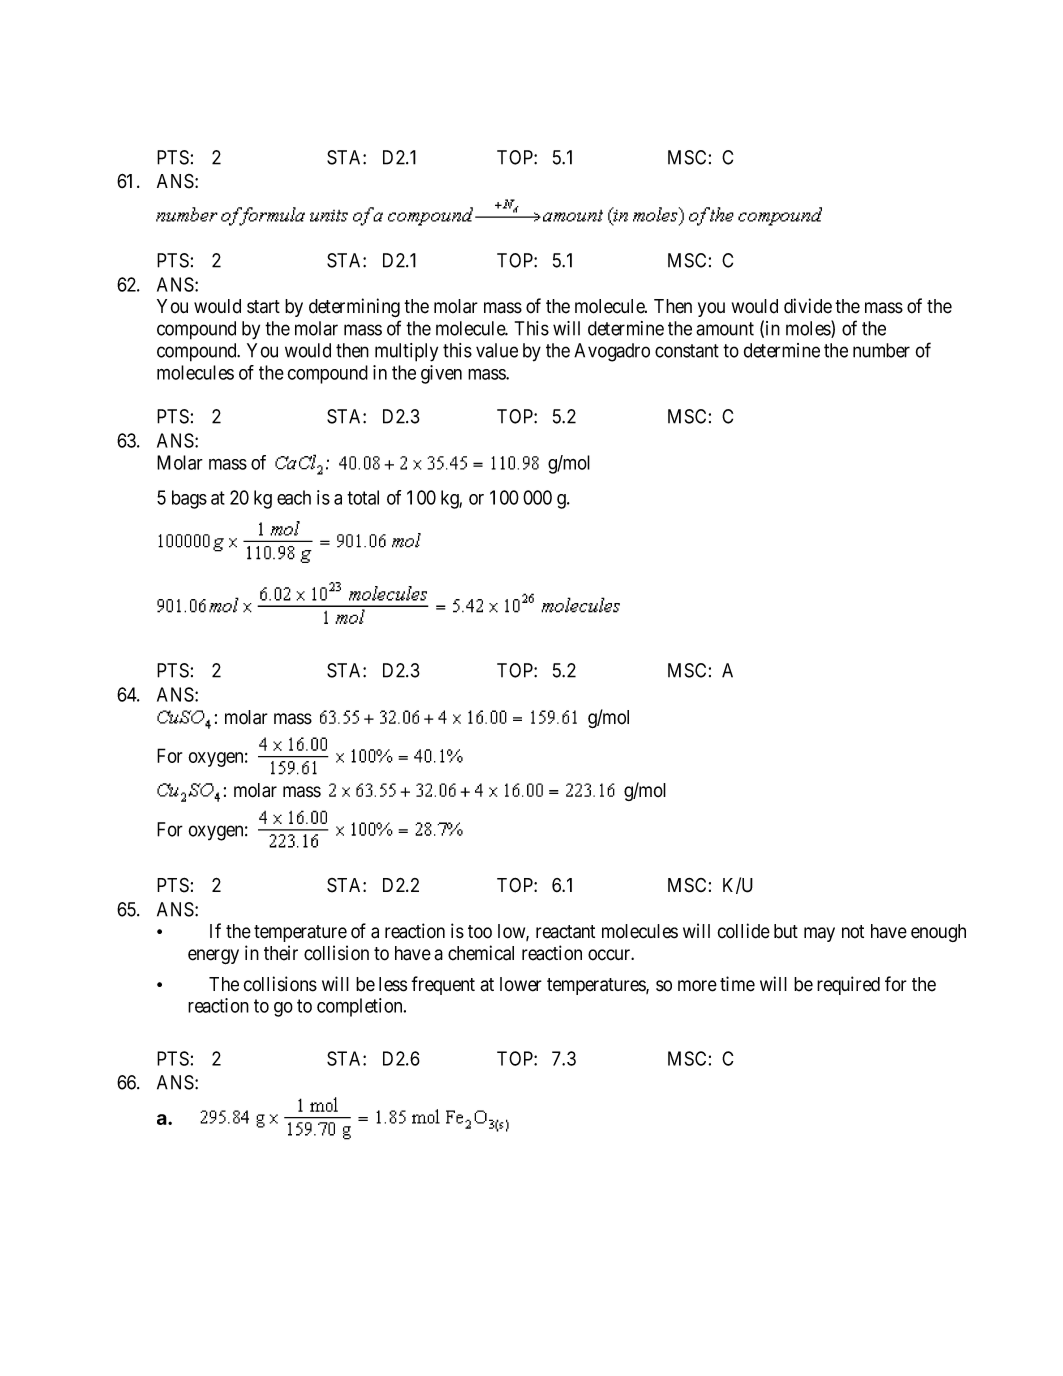 The height and width of the page is (1376, 1063). Describe the element at coordinates (565, 932) in the page. I see `reactant` at that location.
